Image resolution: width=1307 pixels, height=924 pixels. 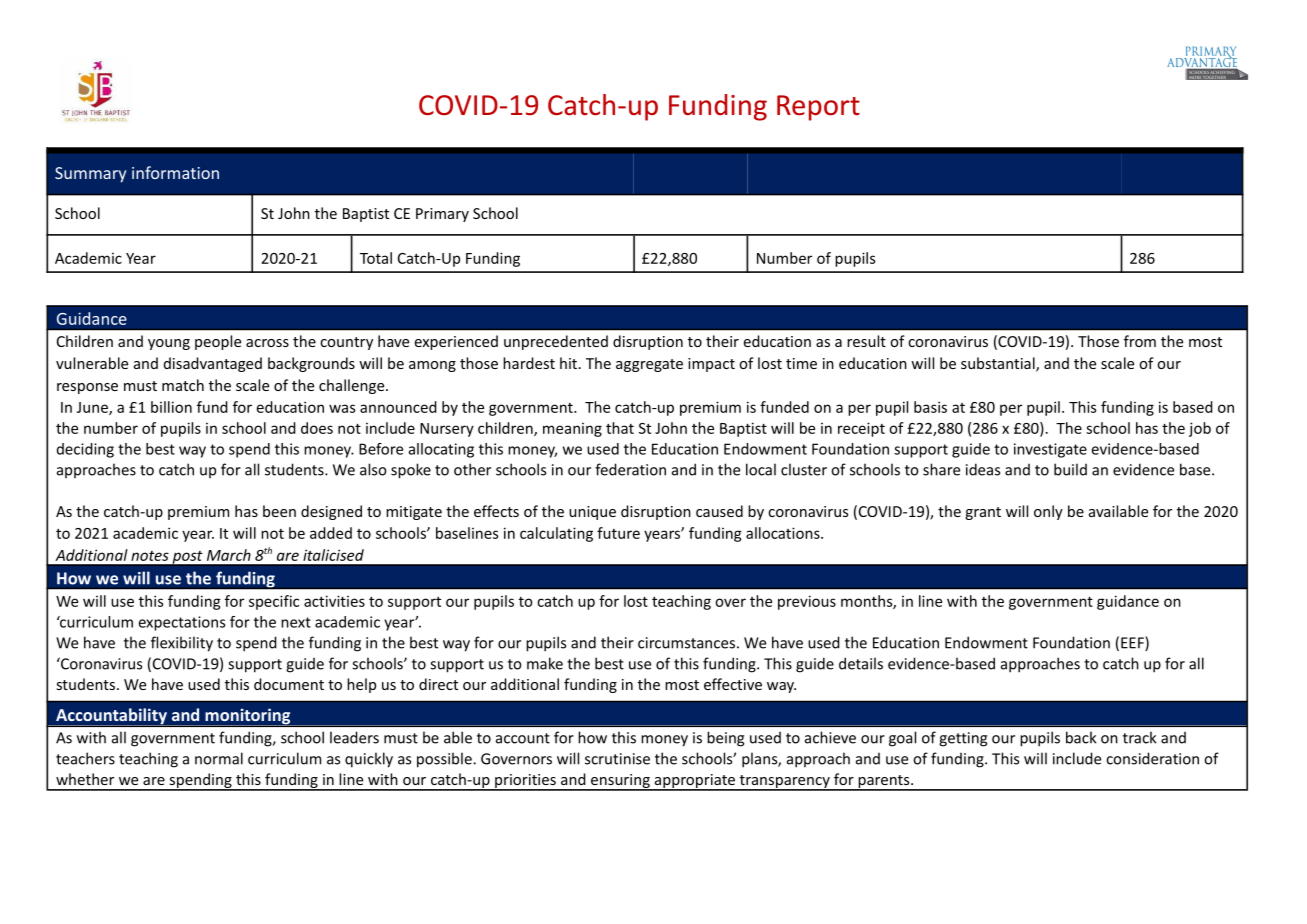 What do you see at coordinates (617, 759) in the screenshot?
I see `scrutinise` at bounding box center [617, 759].
